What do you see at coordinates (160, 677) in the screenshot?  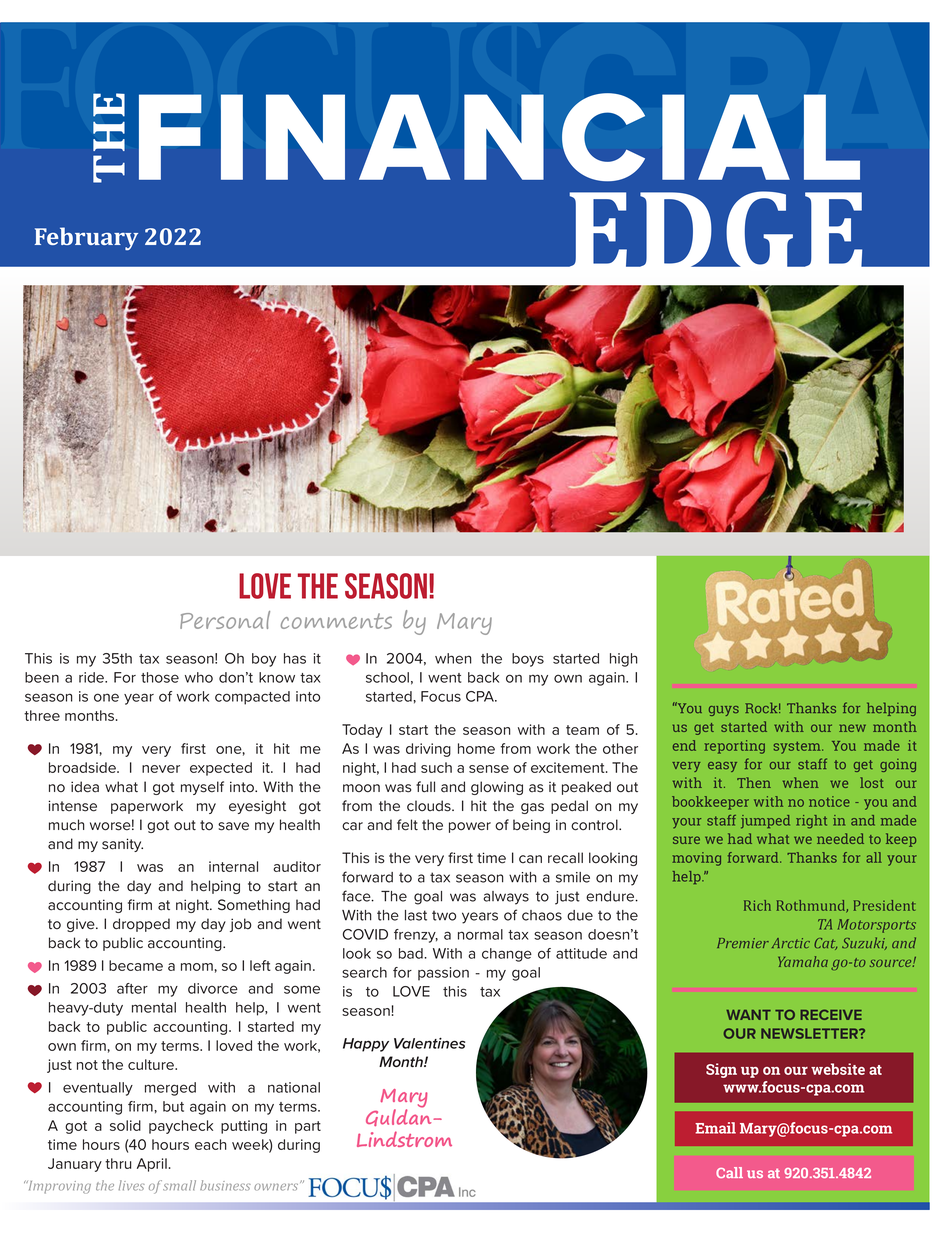 I see `those` at bounding box center [160, 677].
